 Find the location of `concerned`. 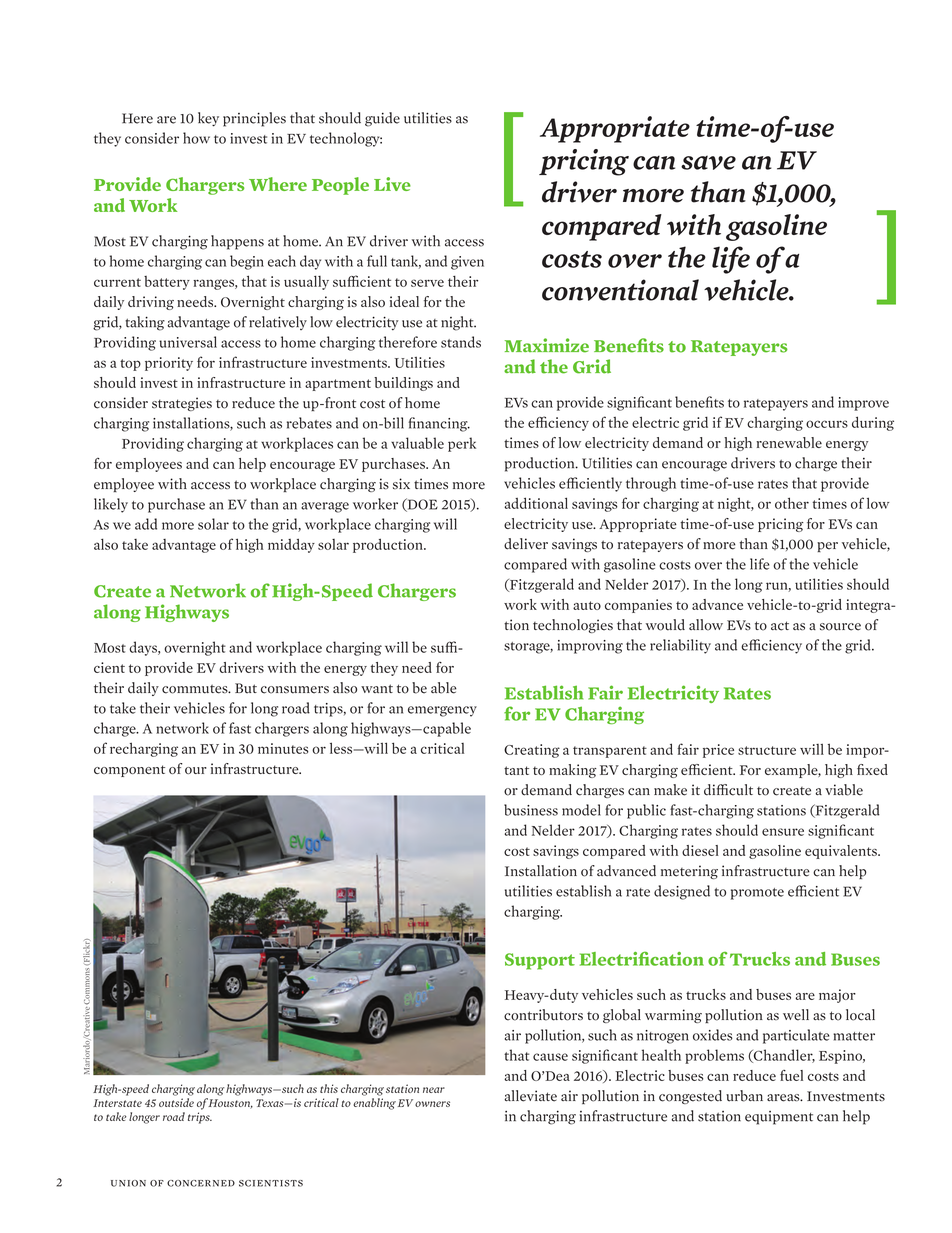

concerned is located at coordinates (201, 1183).
